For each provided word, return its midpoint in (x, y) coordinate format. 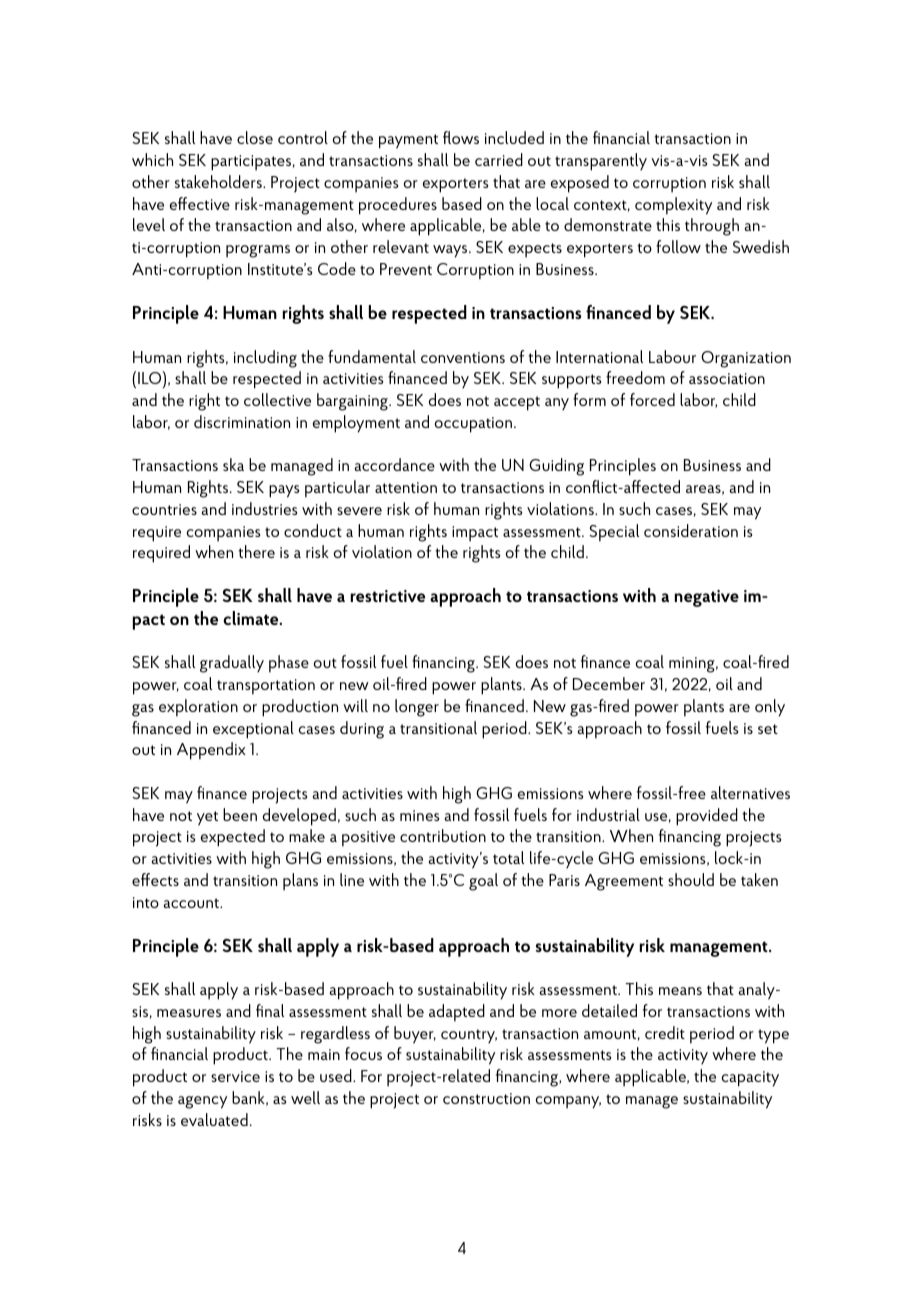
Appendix (211, 751)
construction (486, 1098)
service (235, 1076)
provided (707, 817)
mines (419, 815)
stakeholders (219, 181)
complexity (673, 206)
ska (233, 464)
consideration (691, 530)
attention (406, 487)
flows (461, 137)
